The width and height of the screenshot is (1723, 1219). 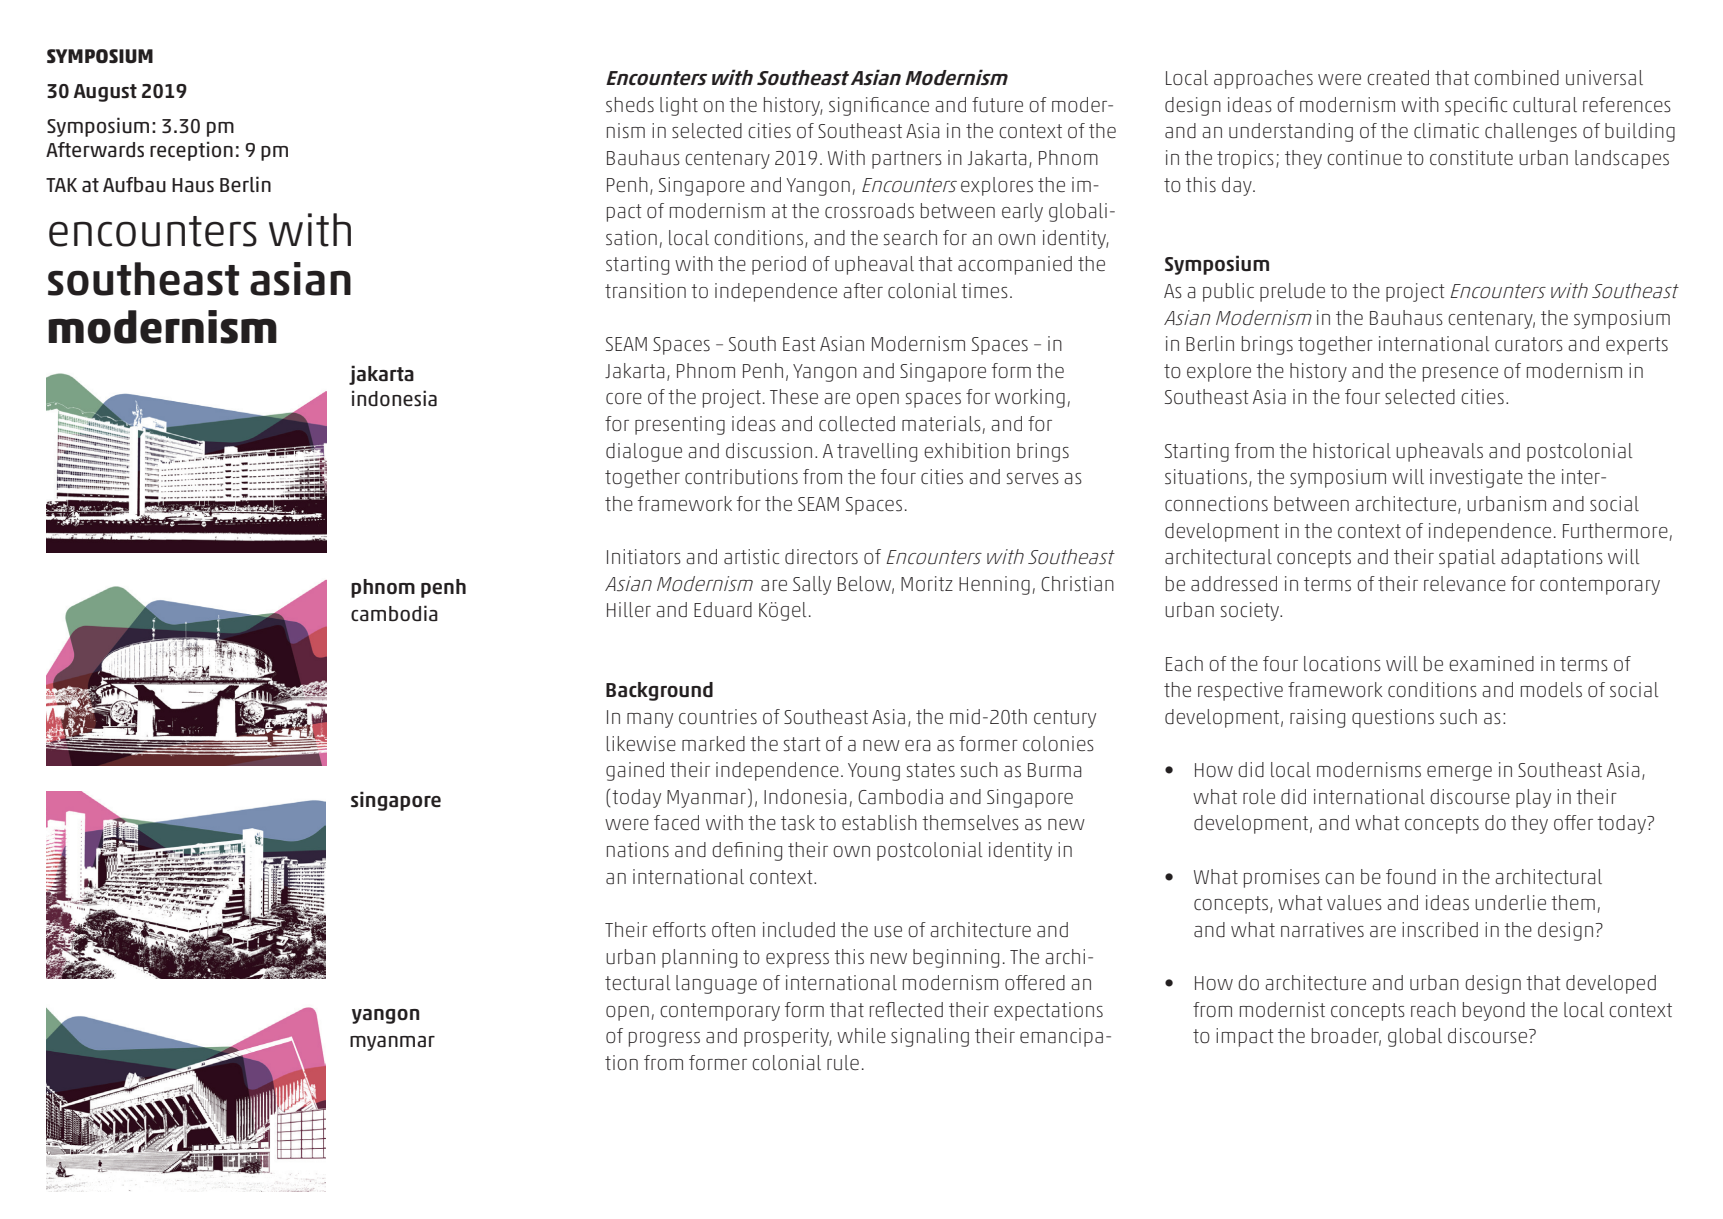 What do you see at coordinates (821, 557) in the screenshot?
I see `directors` at bounding box center [821, 557].
